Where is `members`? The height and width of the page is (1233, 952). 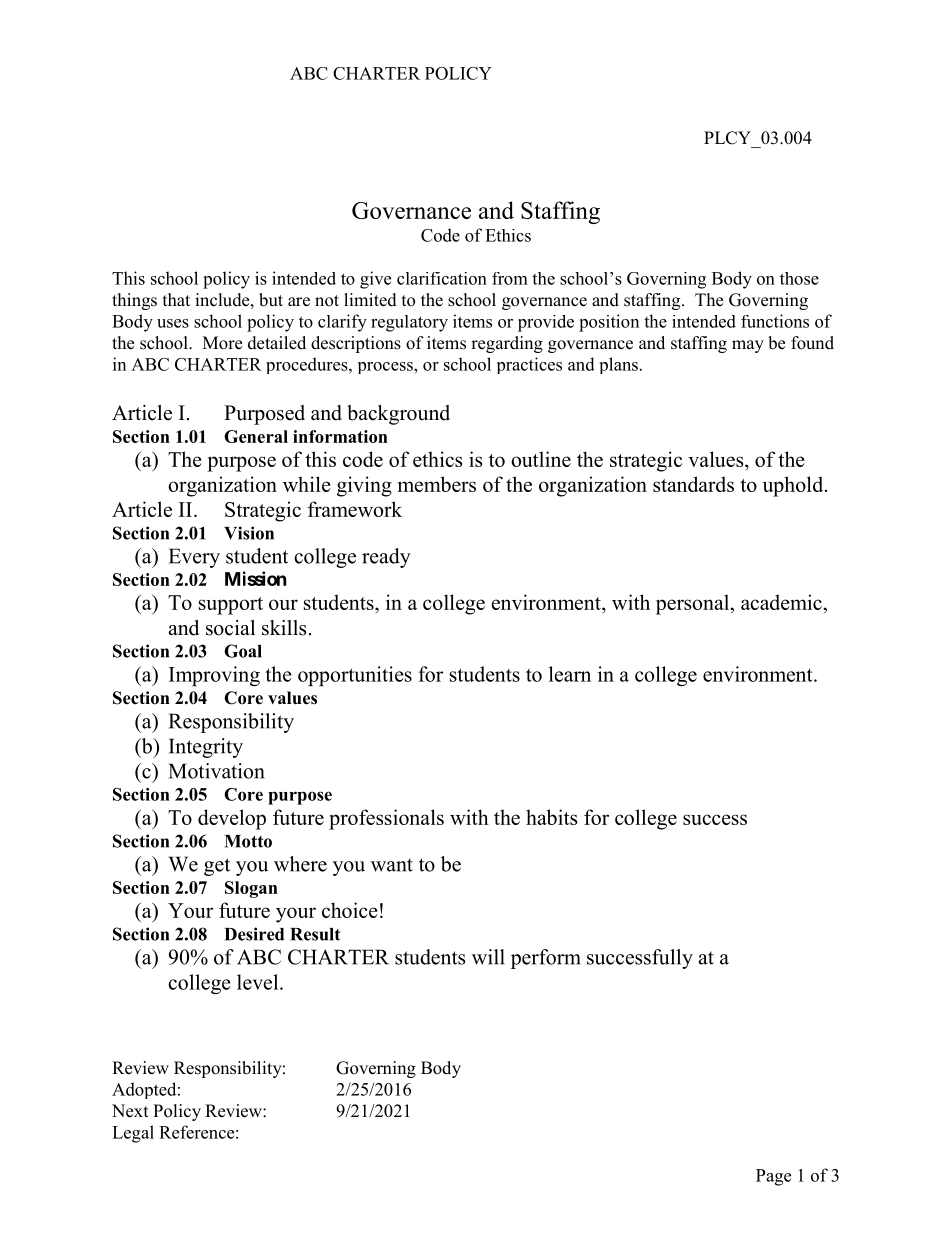
members is located at coordinates (437, 484).
